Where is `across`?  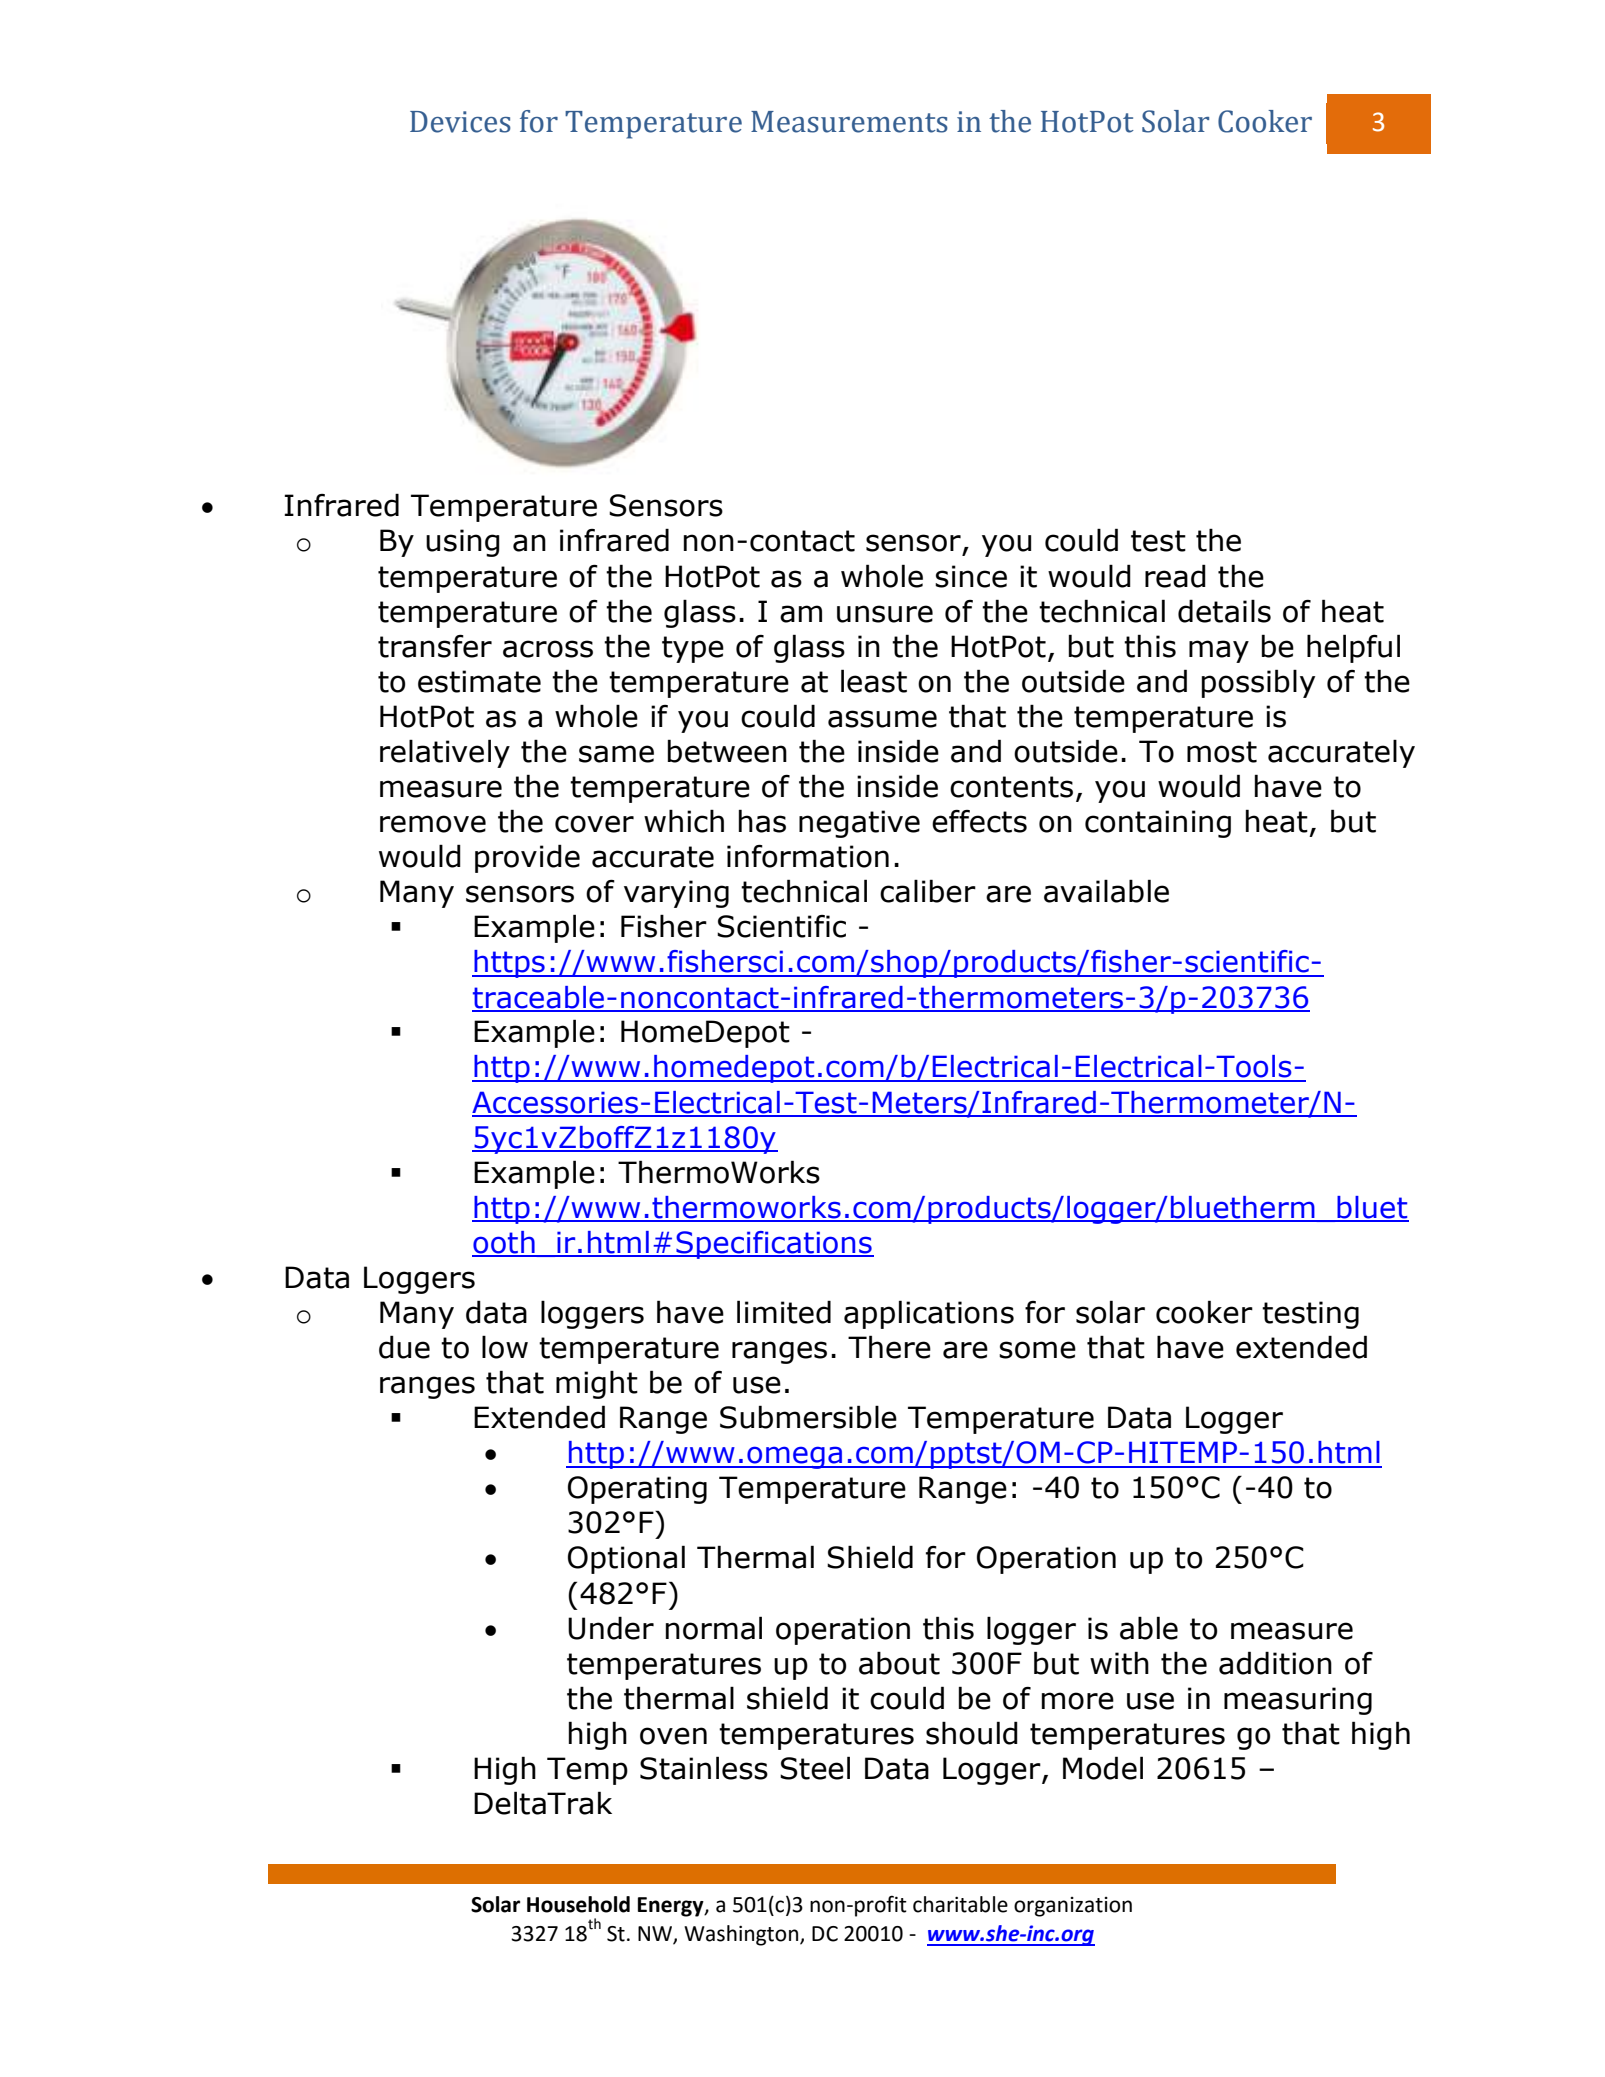
across is located at coordinates (548, 649).
